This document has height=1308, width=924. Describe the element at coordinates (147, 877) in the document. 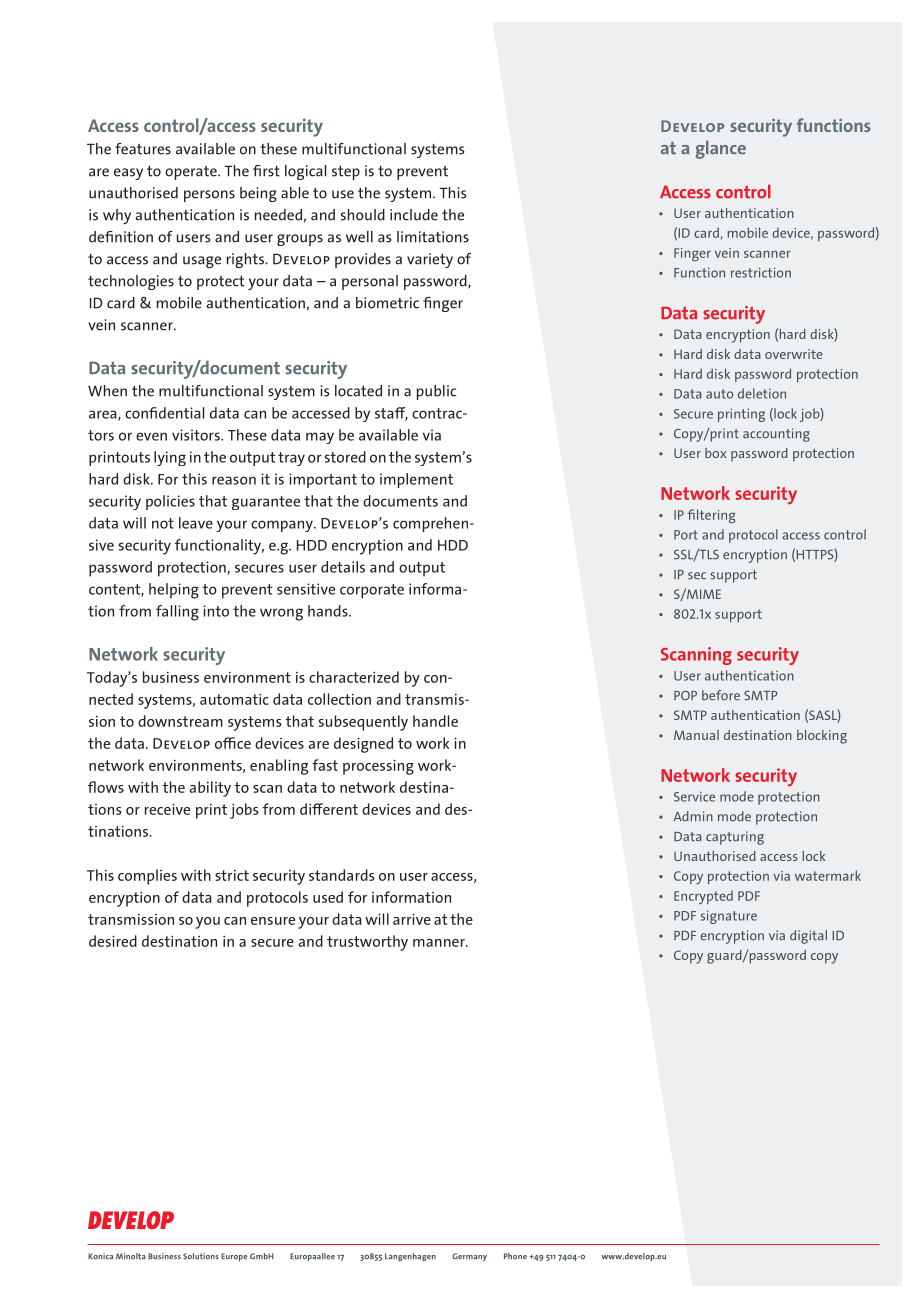

I see `complies` at that location.
